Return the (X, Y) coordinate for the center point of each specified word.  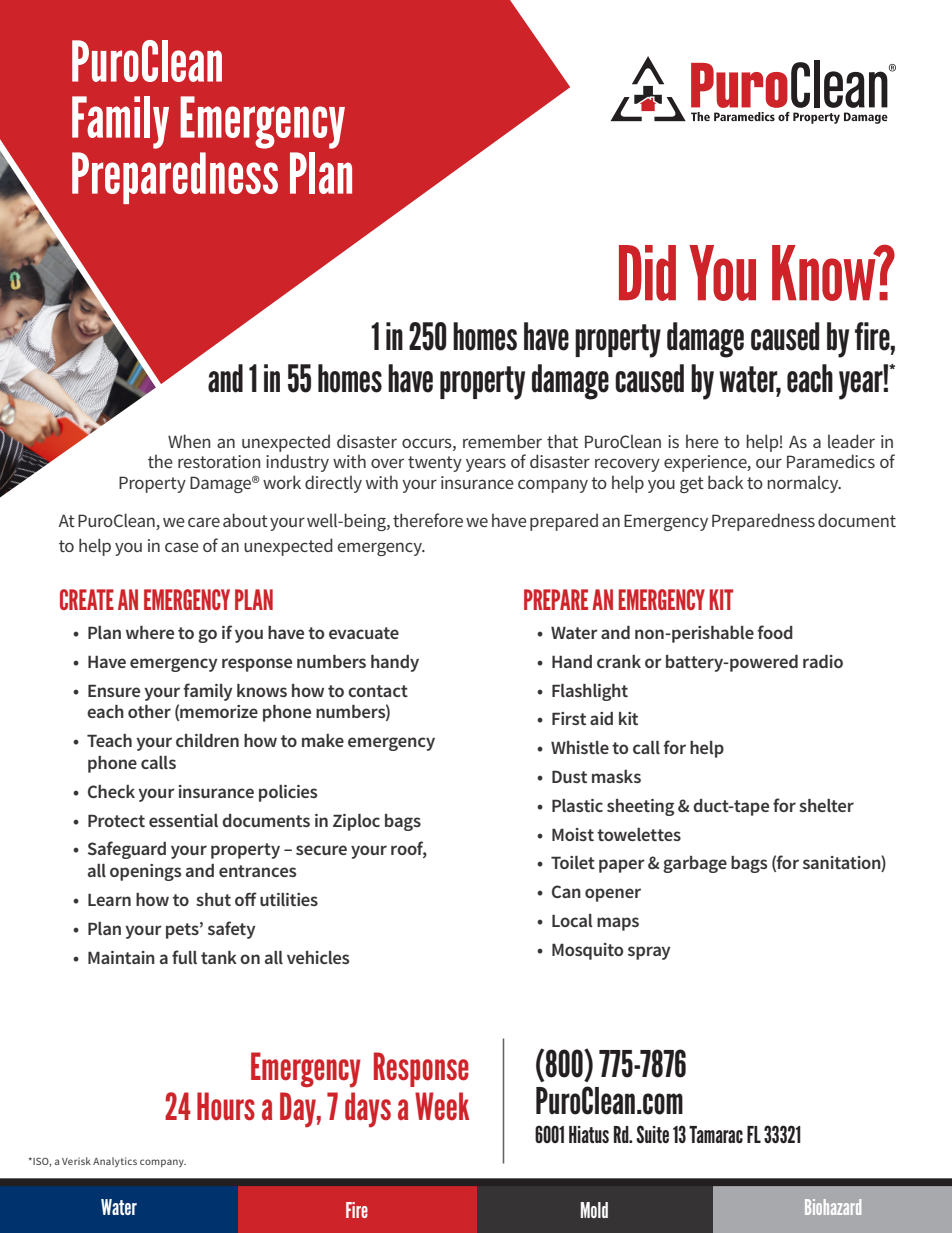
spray (649, 953)
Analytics (115, 1162)
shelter (826, 805)
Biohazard (833, 1207)
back (725, 482)
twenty (435, 464)
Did (647, 273)
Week (442, 1106)
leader (851, 441)
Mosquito (587, 951)
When (189, 441)
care (204, 522)
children (207, 740)
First (569, 718)
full (184, 957)
